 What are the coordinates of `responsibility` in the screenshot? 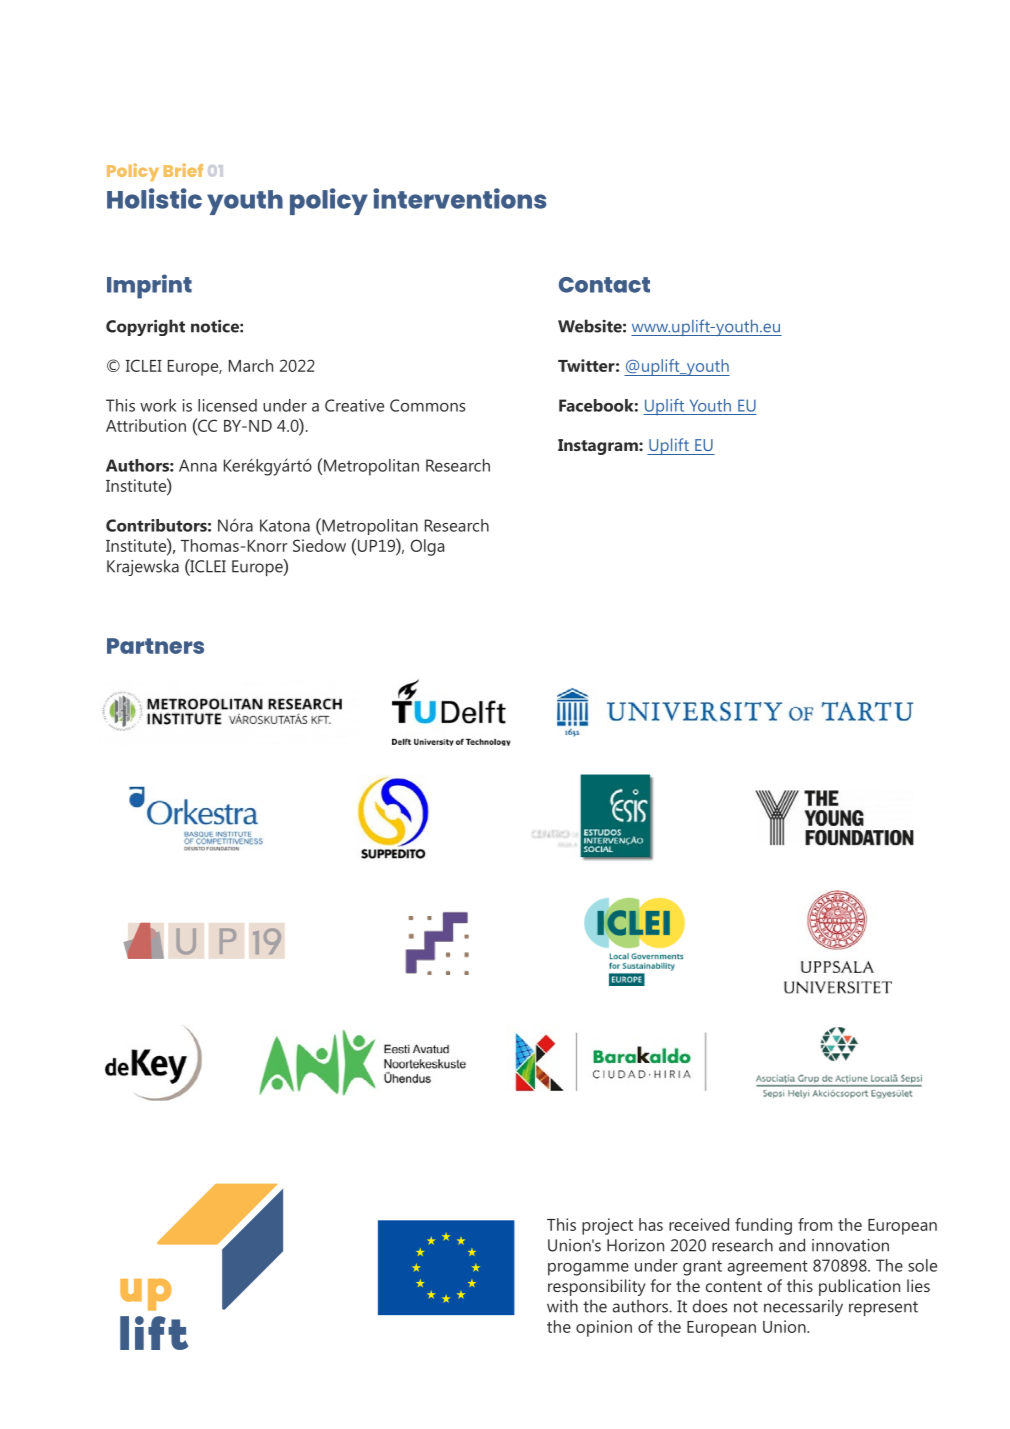 It's located at (597, 1287).
